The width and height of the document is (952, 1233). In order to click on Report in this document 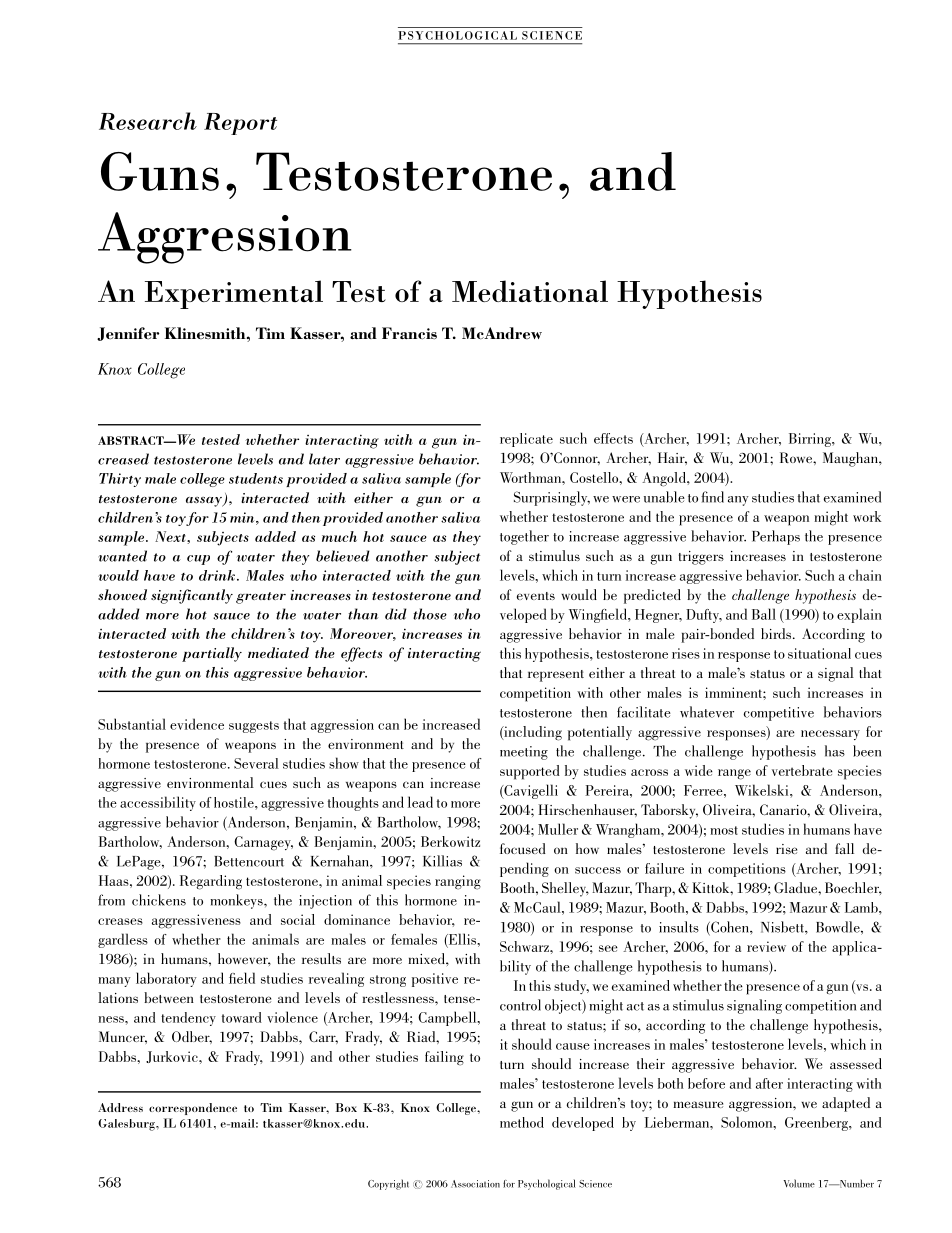, I will do `click(240, 124)`.
